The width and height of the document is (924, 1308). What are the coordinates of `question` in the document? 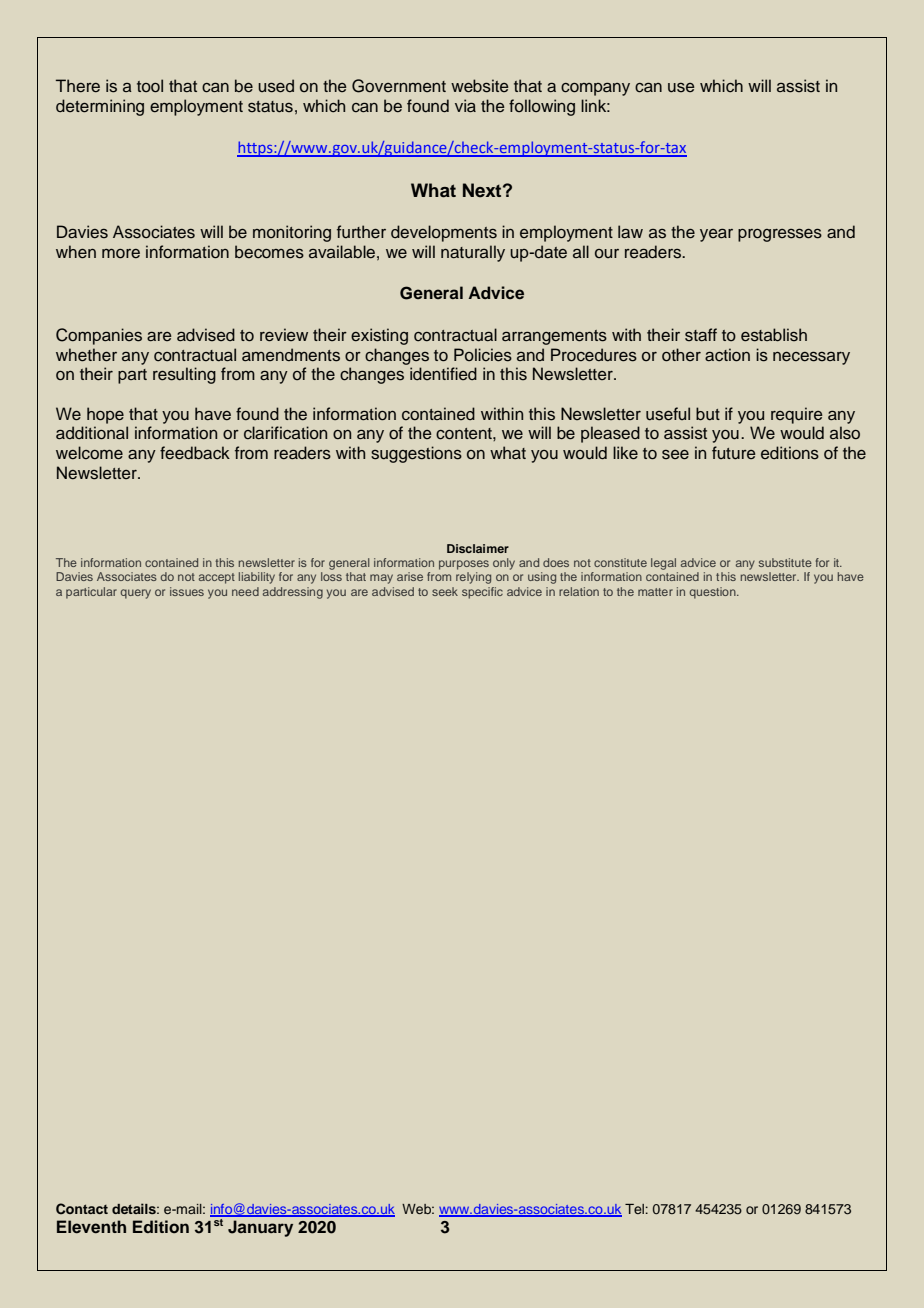 It's located at (713, 593).
